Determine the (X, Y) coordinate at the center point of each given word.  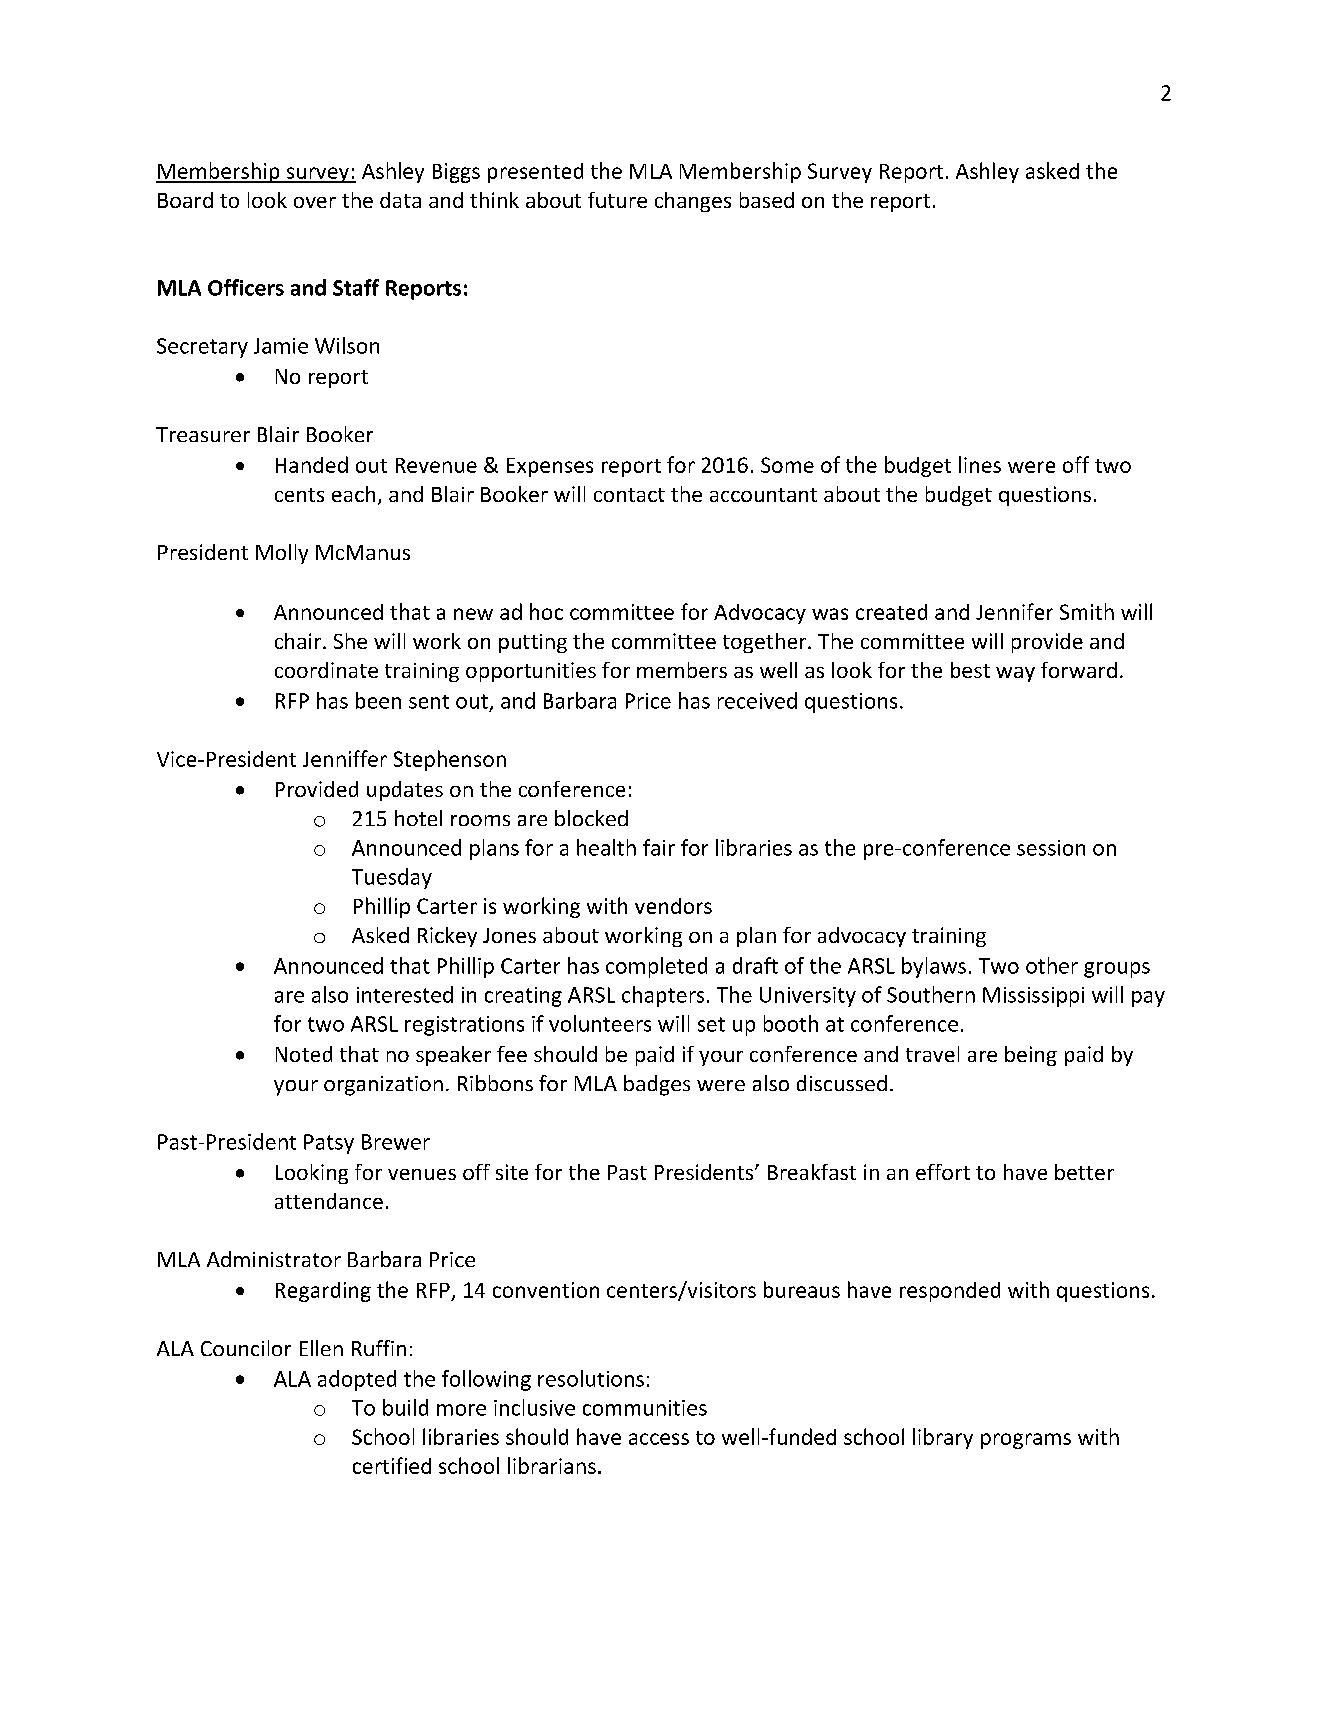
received (757, 700)
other (1052, 965)
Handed (312, 464)
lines (980, 464)
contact (629, 495)
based (767, 200)
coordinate (326, 670)
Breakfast (812, 1172)
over (315, 202)
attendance (329, 1201)
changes (693, 202)
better (1084, 1172)
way (1015, 674)
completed (656, 967)
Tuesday (392, 878)
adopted (357, 1380)
